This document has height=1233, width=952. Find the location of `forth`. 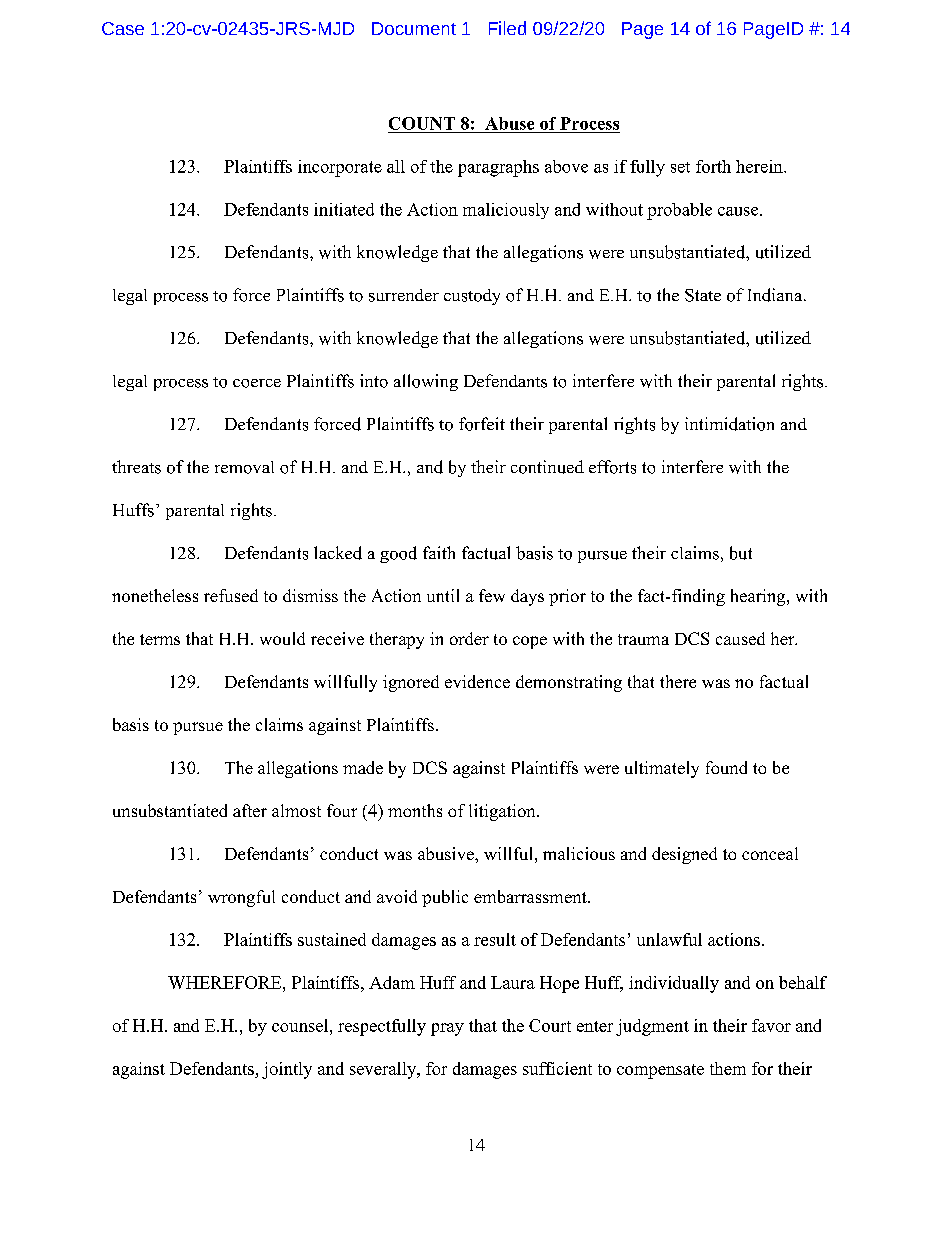

forth is located at coordinates (713, 166).
